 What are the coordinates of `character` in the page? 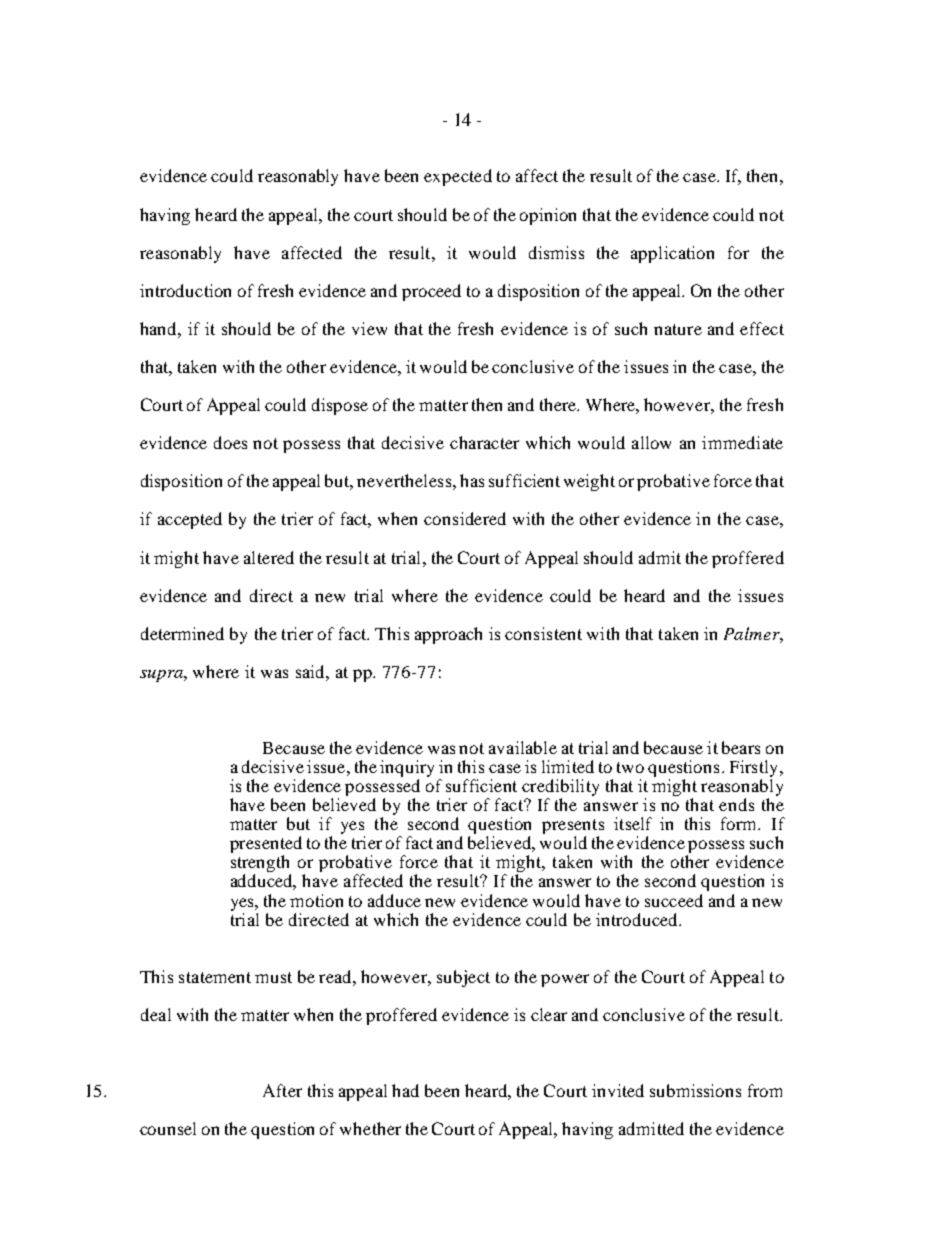 It's located at (484, 442).
